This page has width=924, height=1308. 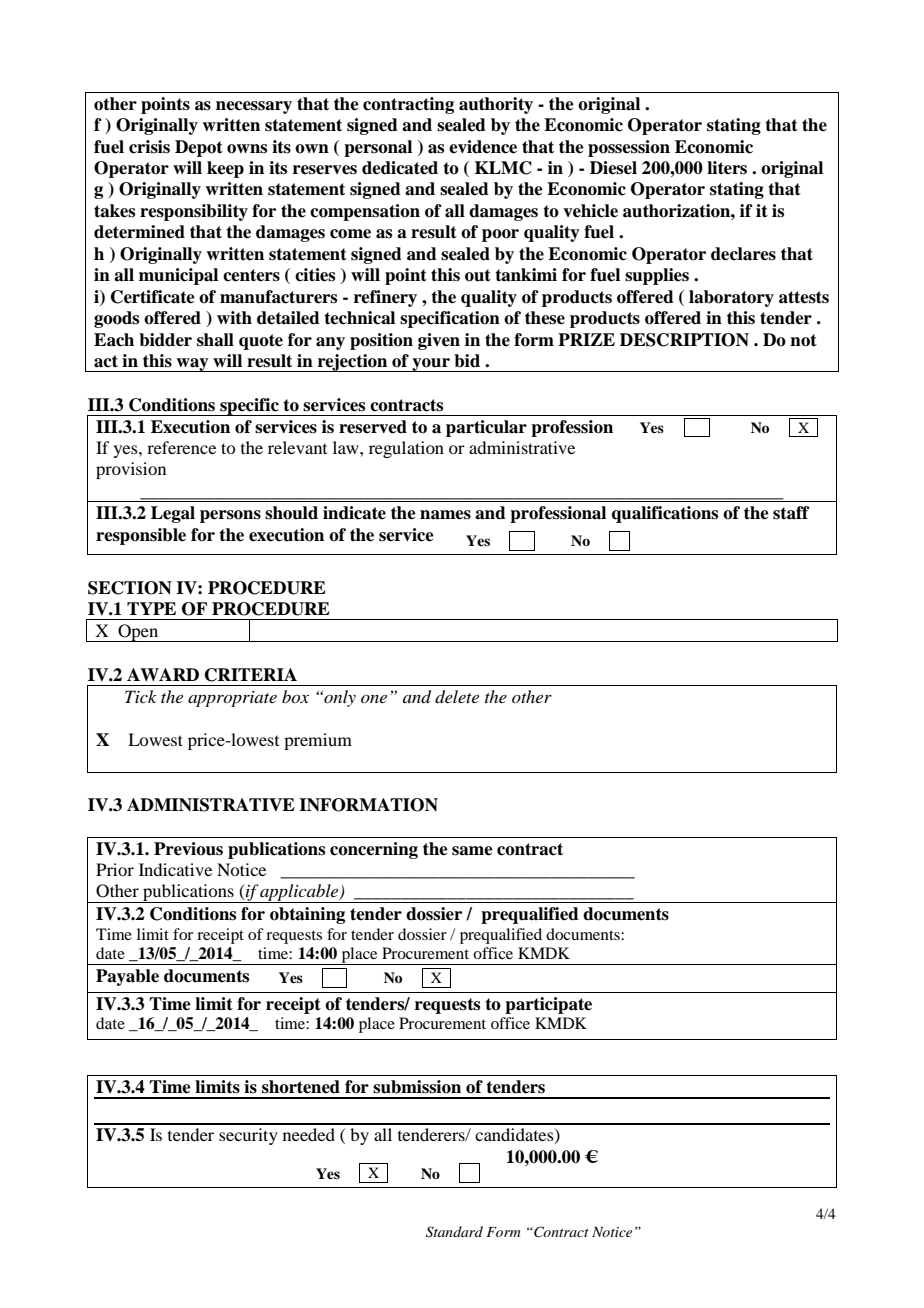 I want to click on delete, so click(x=457, y=697).
